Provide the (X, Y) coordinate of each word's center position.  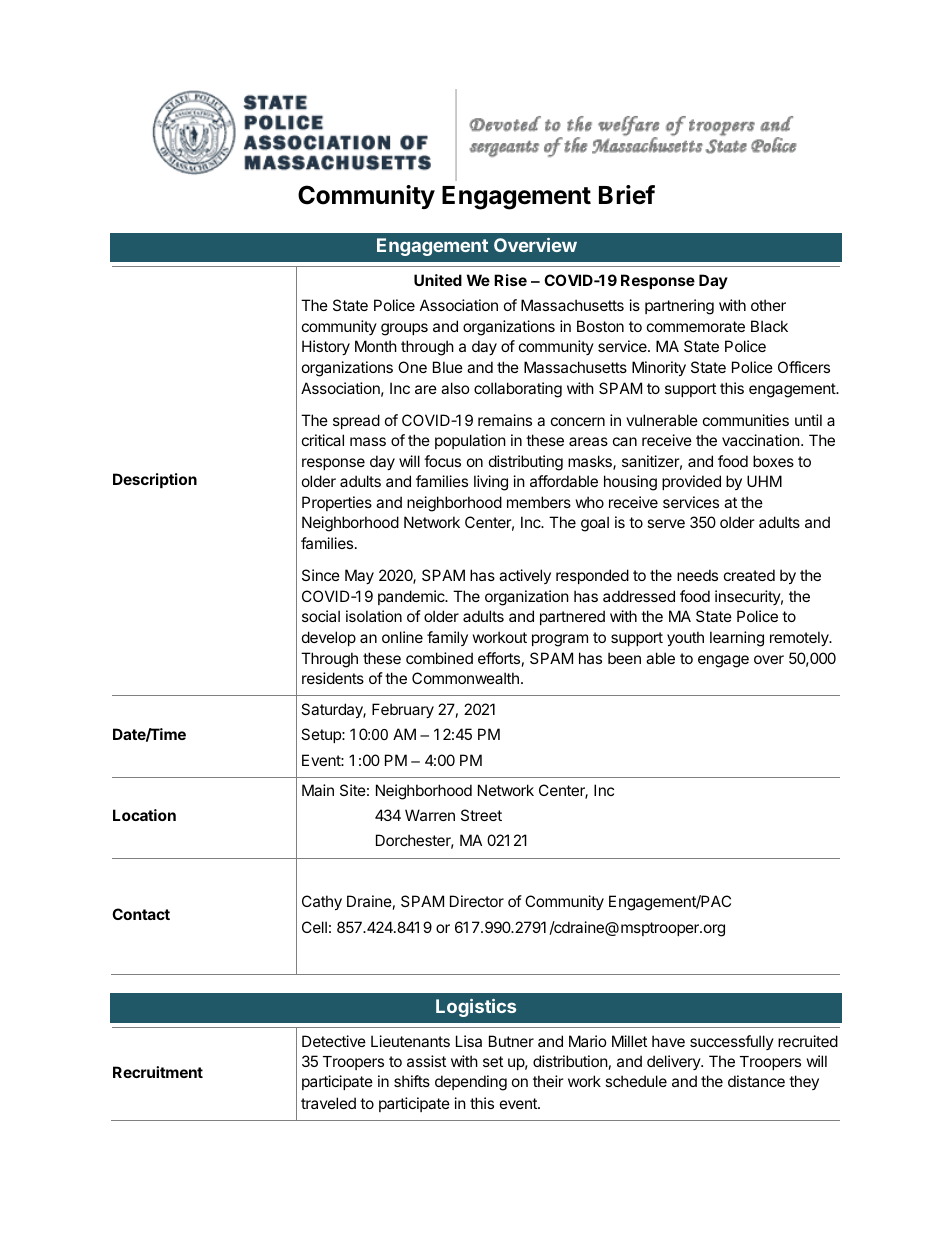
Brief (627, 195)
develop (329, 638)
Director (477, 901)
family (447, 638)
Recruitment (158, 1072)
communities (746, 420)
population (470, 441)
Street (481, 815)
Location (144, 815)
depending (471, 1083)
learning (737, 639)
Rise (510, 280)
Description (155, 480)
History (326, 347)
